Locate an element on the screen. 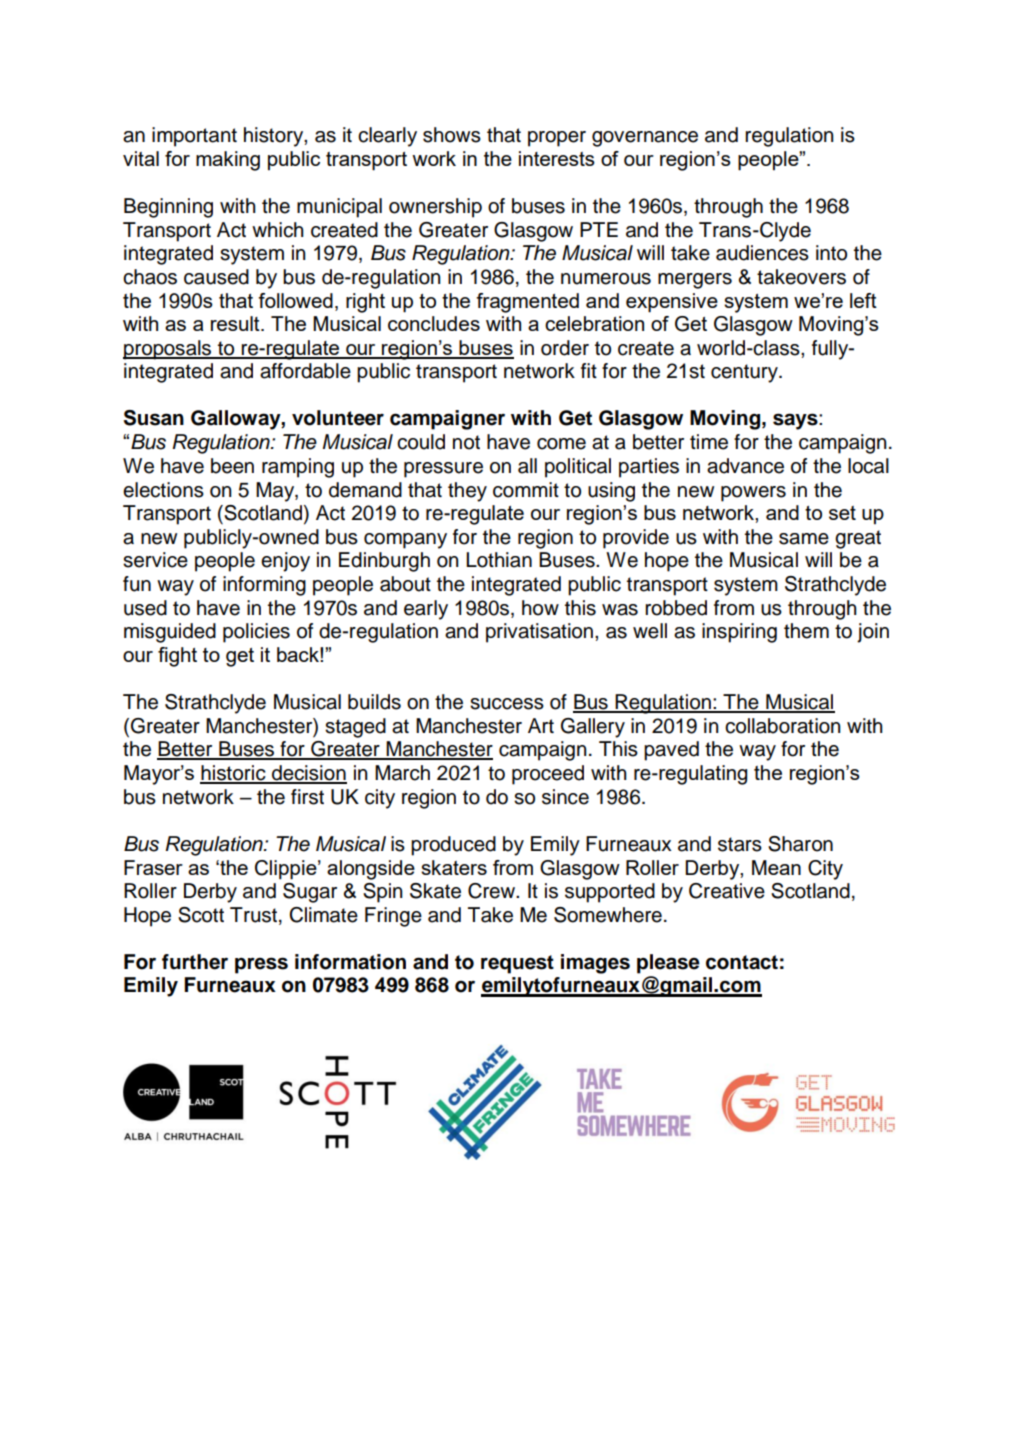 The width and height of the screenshot is (1019, 1441). advance is located at coordinates (745, 466).
